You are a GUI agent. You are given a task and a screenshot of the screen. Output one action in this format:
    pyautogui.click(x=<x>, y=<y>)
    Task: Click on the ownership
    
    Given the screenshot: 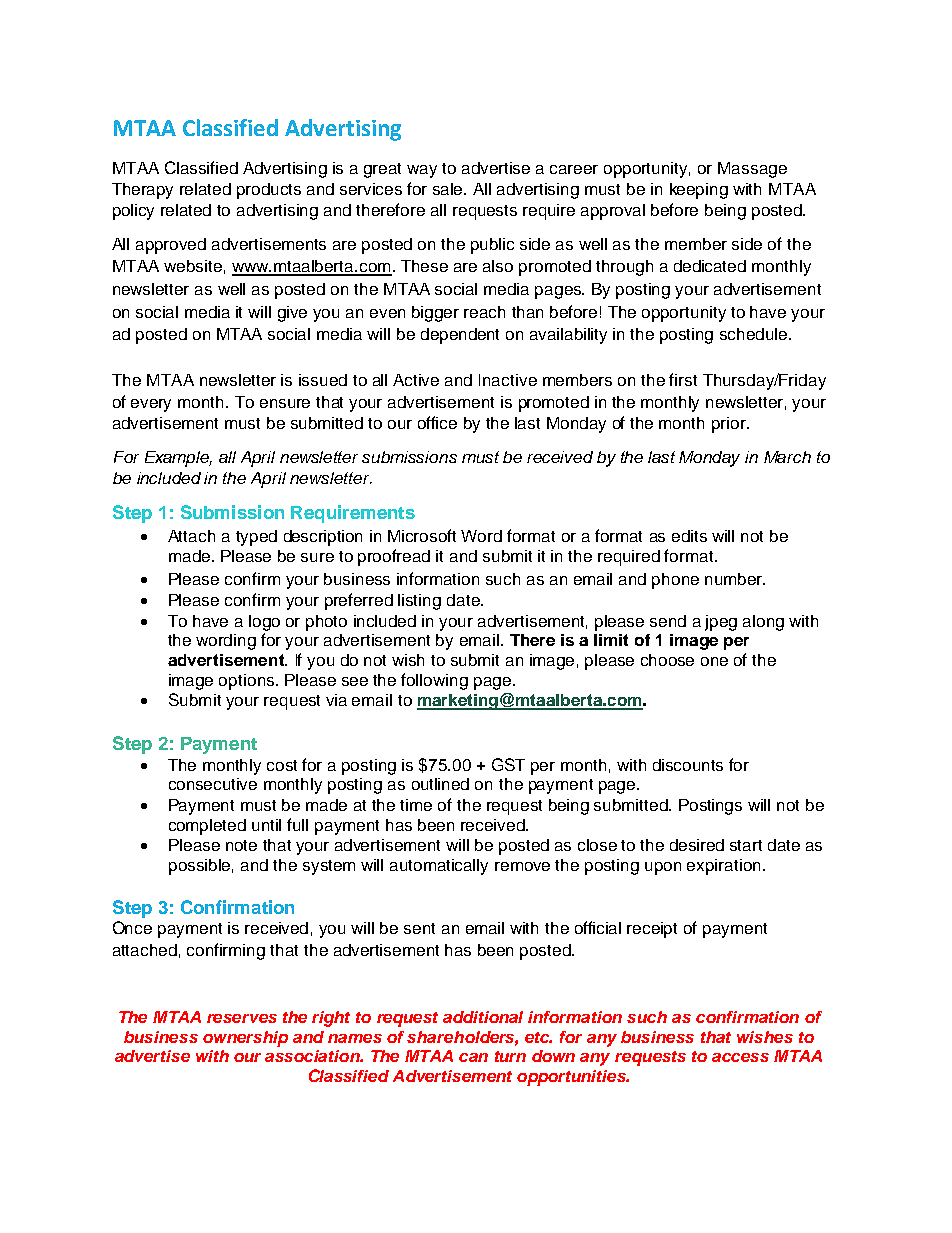 What is the action you would take?
    pyautogui.click(x=245, y=1039)
